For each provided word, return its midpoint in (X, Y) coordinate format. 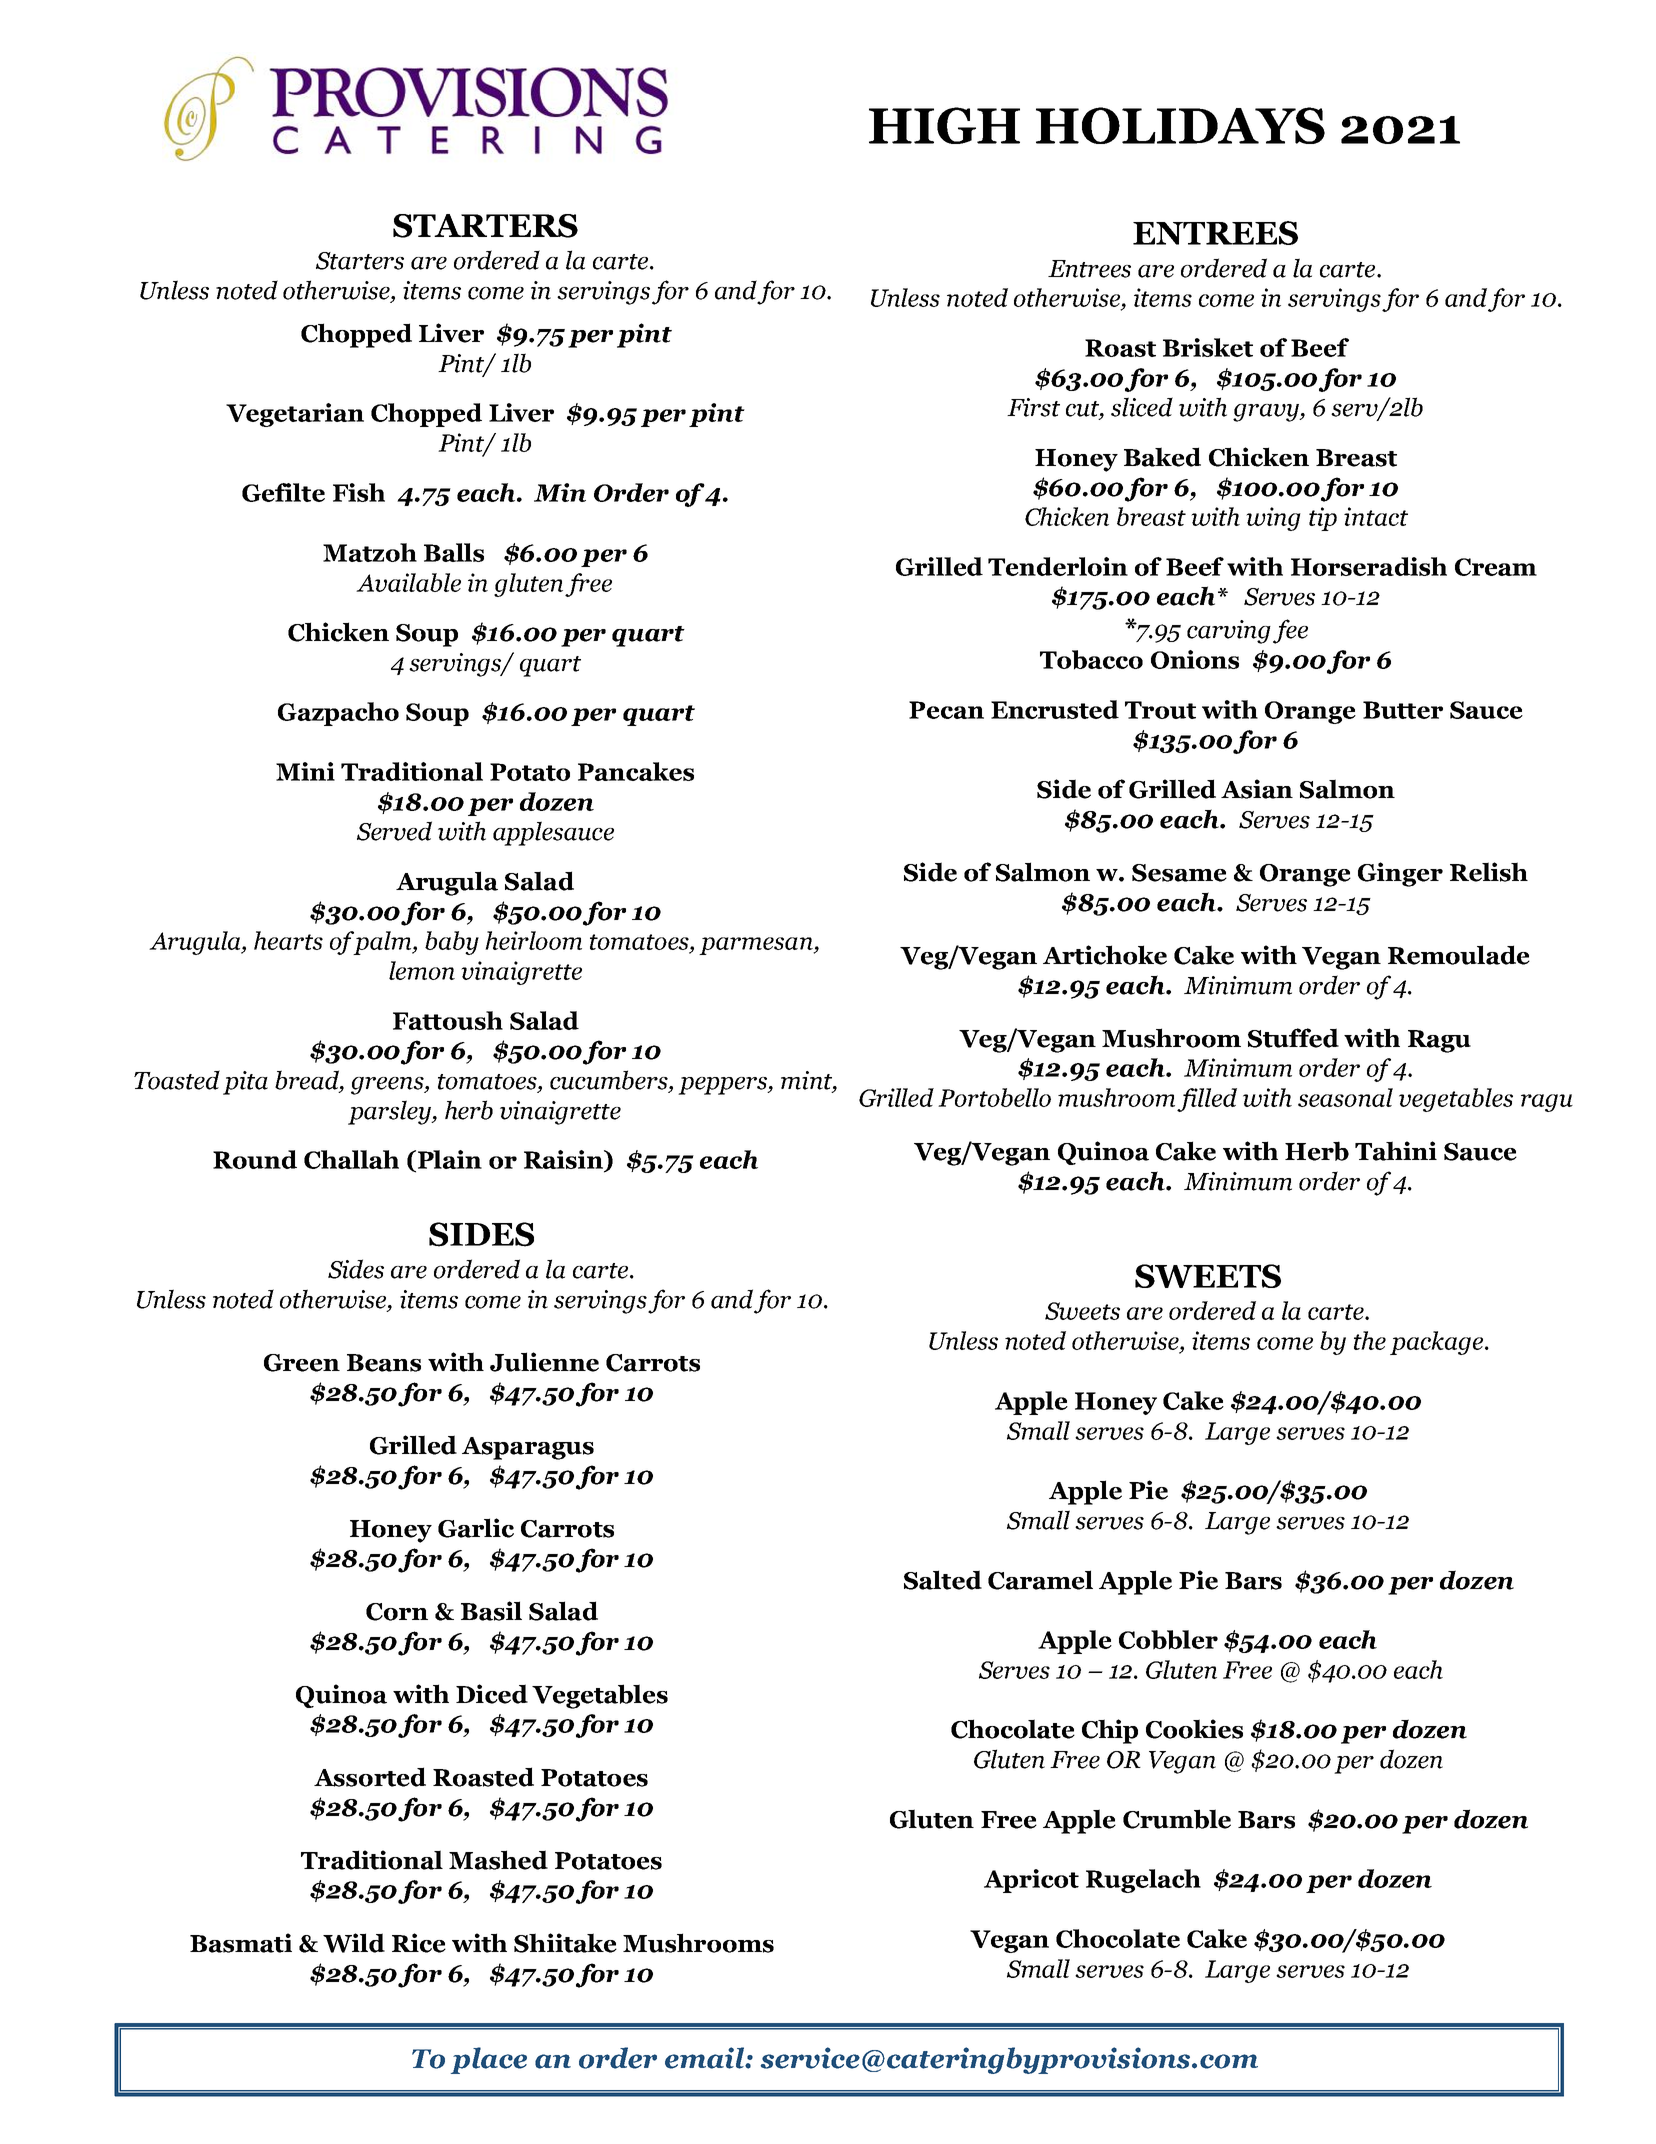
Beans (384, 1363)
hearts (288, 940)
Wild (354, 1943)
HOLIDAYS (1180, 125)
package (1436, 1343)
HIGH (944, 125)
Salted (943, 1580)
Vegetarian (295, 415)
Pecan (946, 710)
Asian (1257, 789)
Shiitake (565, 1943)
